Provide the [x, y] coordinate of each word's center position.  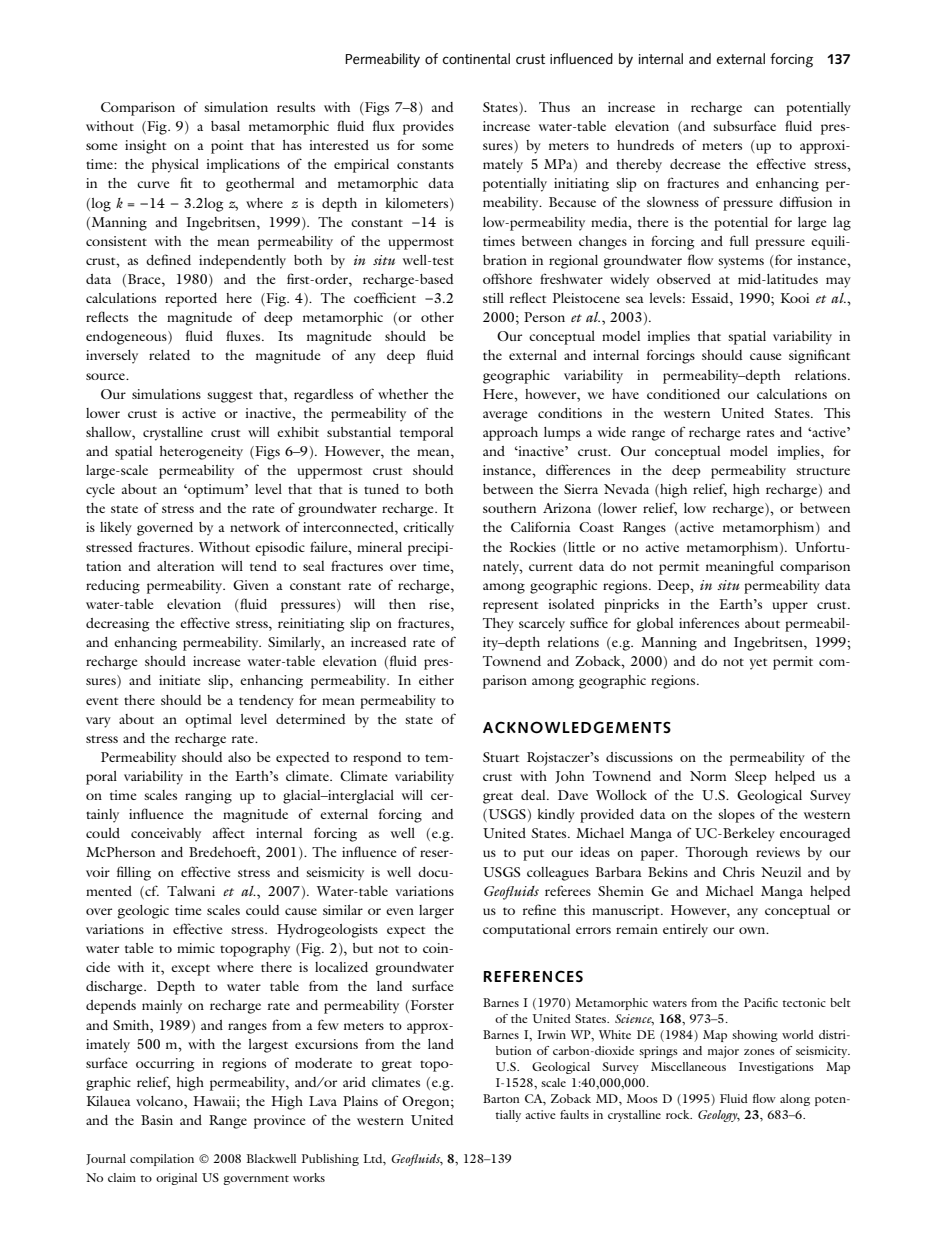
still [493, 298]
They [498, 625]
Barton [501, 1098]
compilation [162, 1160]
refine [539, 909]
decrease [695, 164]
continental [476, 58]
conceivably [166, 835]
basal [225, 126]
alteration [185, 566]
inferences [709, 622]
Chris [739, 872]
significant [819, 356]
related [169, 355]
